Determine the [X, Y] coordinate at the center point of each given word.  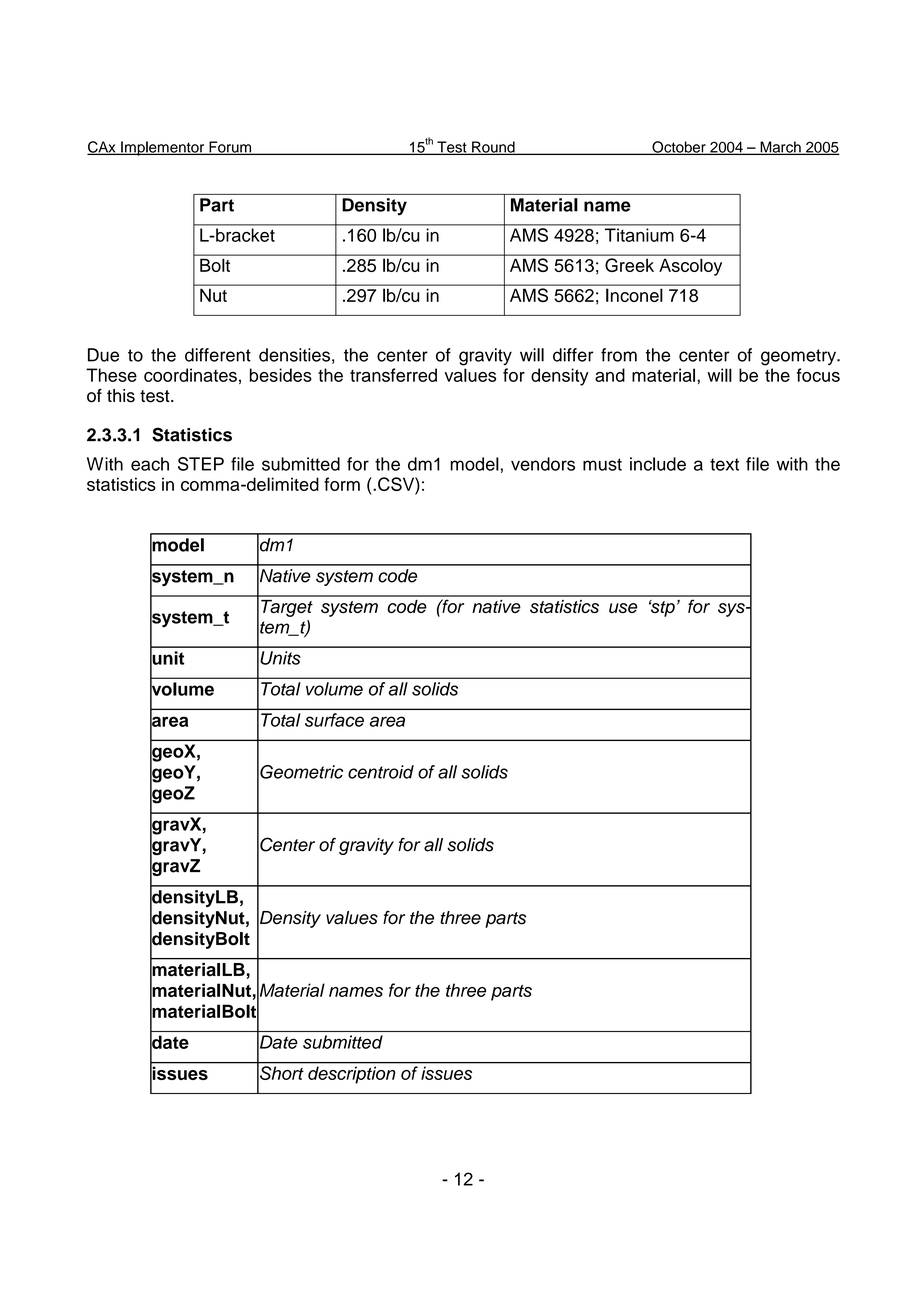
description [351, 1075]
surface [334, 720]
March [780, 148]
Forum [230, 148]
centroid [381, 772]
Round [493, 148]
